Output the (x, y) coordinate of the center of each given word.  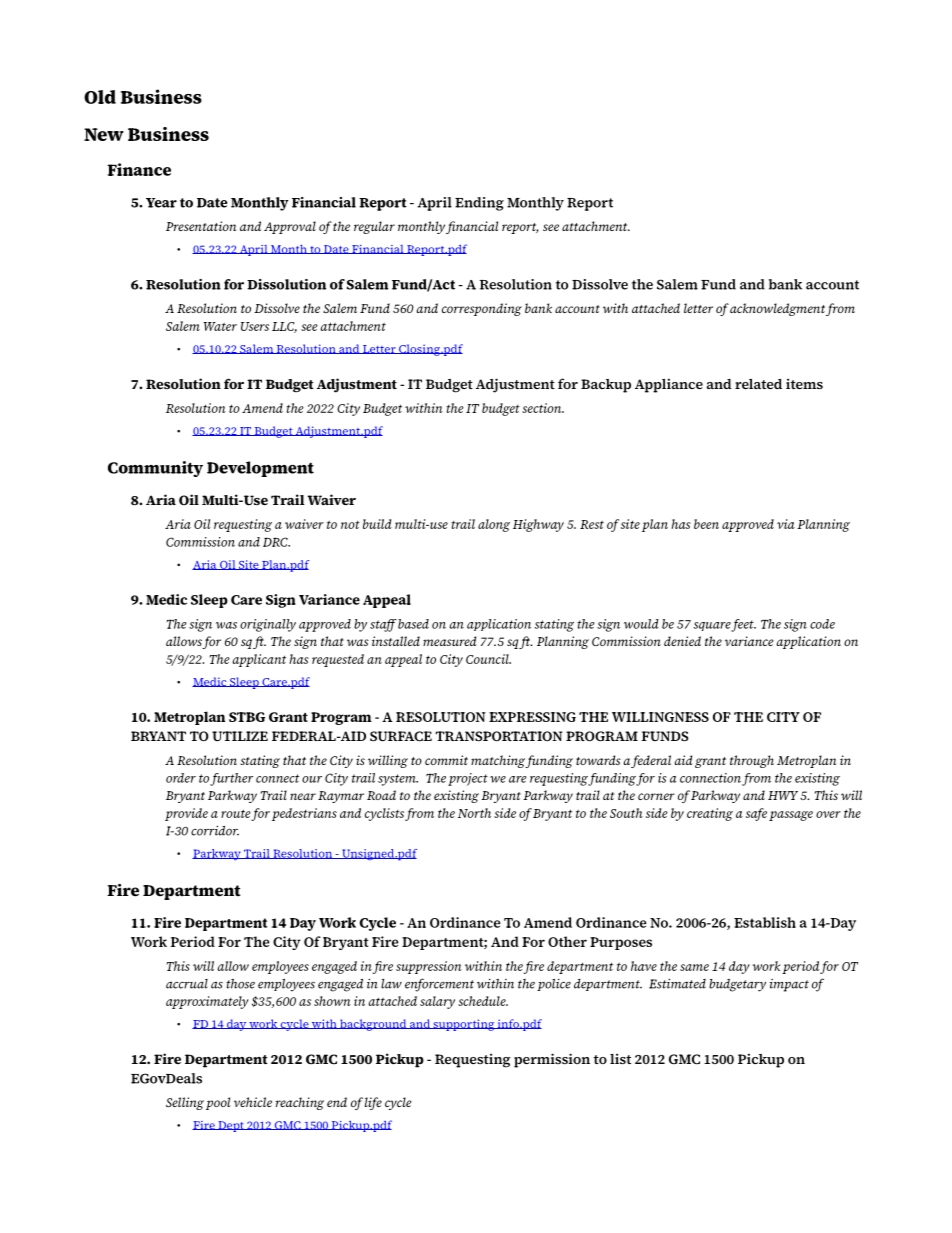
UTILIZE (240, 736)
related (758, 384)
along (494, 525)
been (706, 524)
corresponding (482, 309)
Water (220, 326)
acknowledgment (777, 309)
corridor (215, 830)
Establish (765, 922)
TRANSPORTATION (499, 736)
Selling (185, 1103)
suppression (429, 967)
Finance (139, 169)
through (752, 761)
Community (155, 469)
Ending (479, 204)
